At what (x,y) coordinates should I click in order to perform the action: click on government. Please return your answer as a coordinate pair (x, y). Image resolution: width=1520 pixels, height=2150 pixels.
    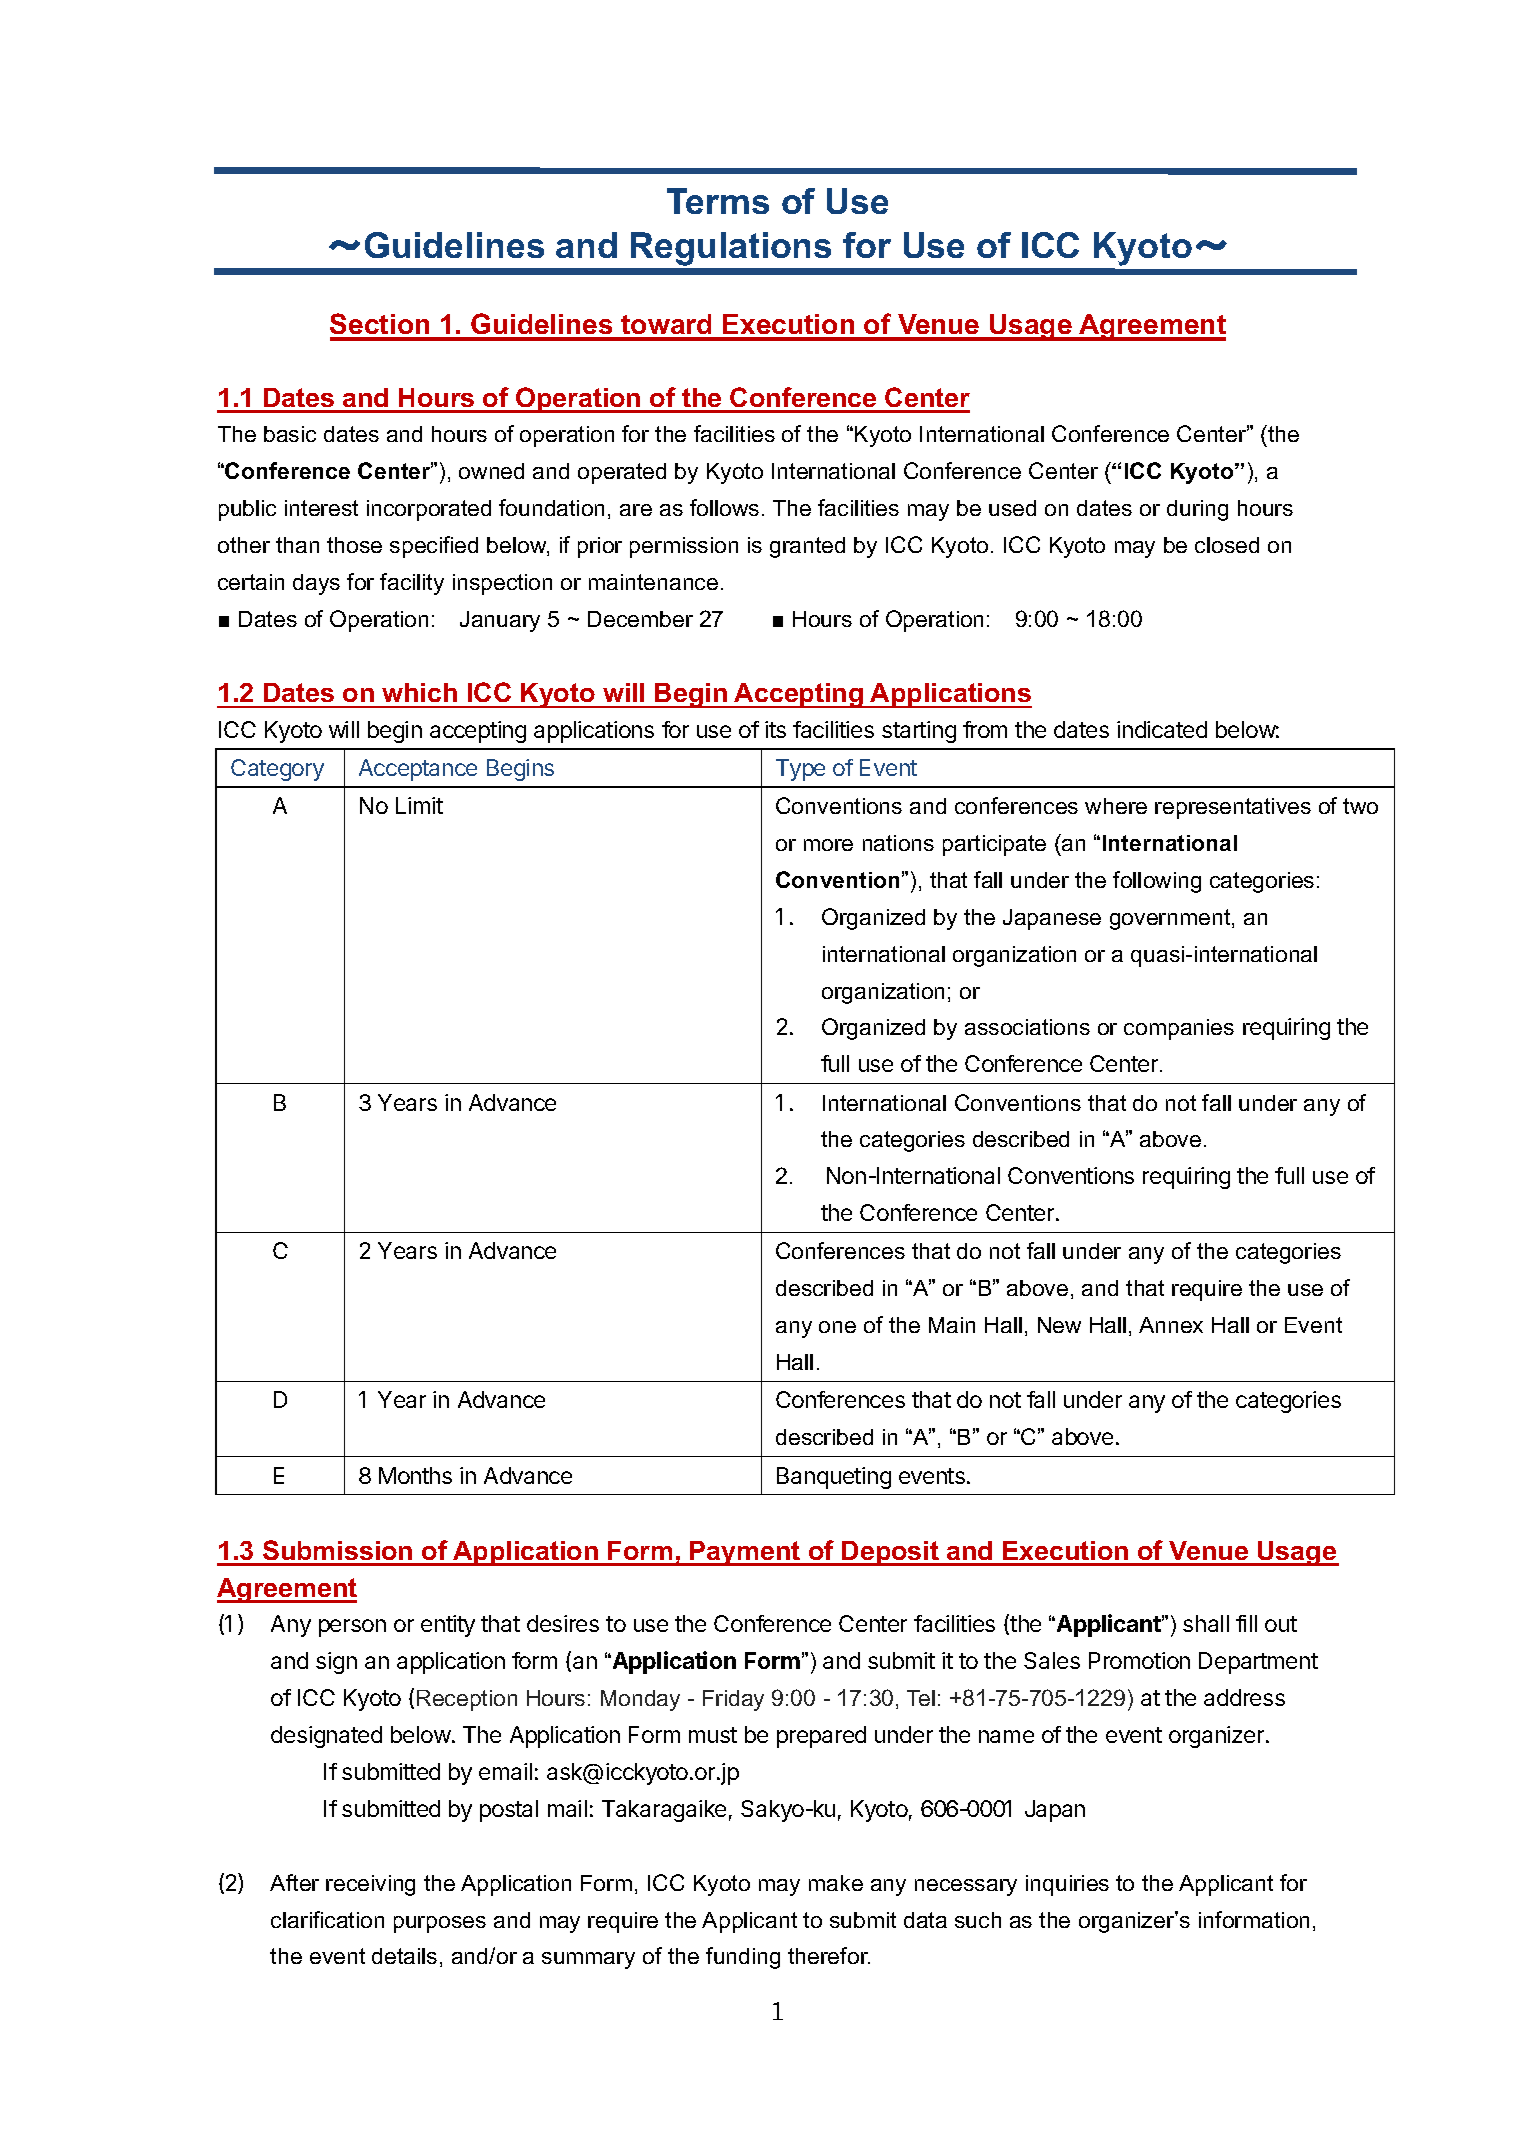
    Looking at the image, I should click on (1171, 919).
